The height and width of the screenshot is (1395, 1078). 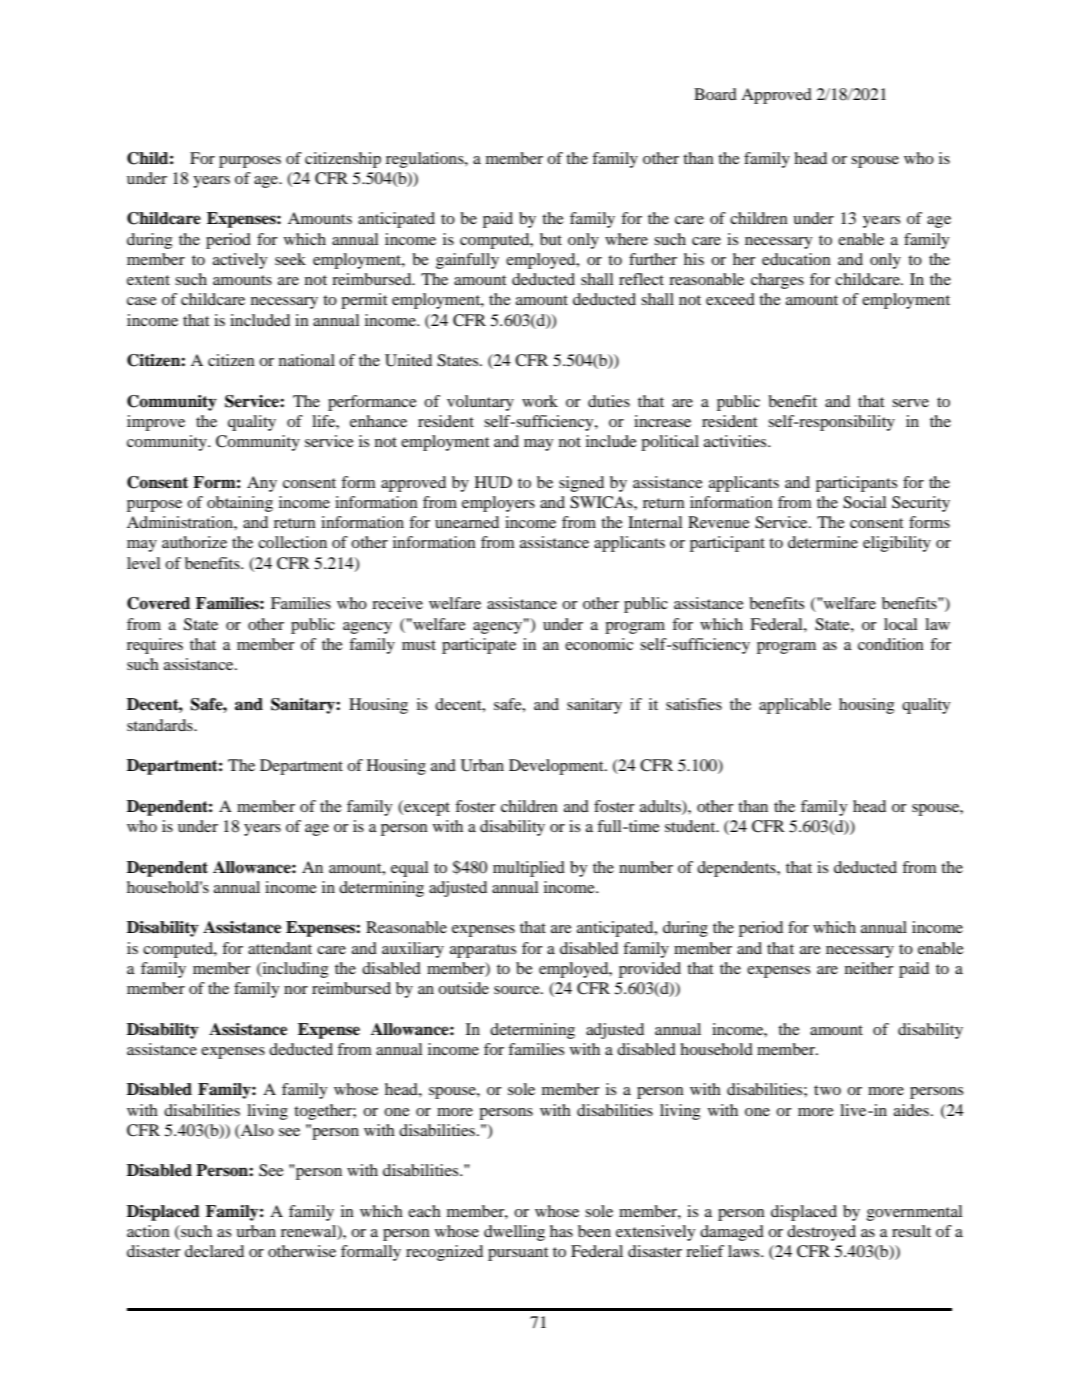 What do you see at coordinates (864, 502) in the screenshot?
I see `Social` at bounding box center [864, 502].
